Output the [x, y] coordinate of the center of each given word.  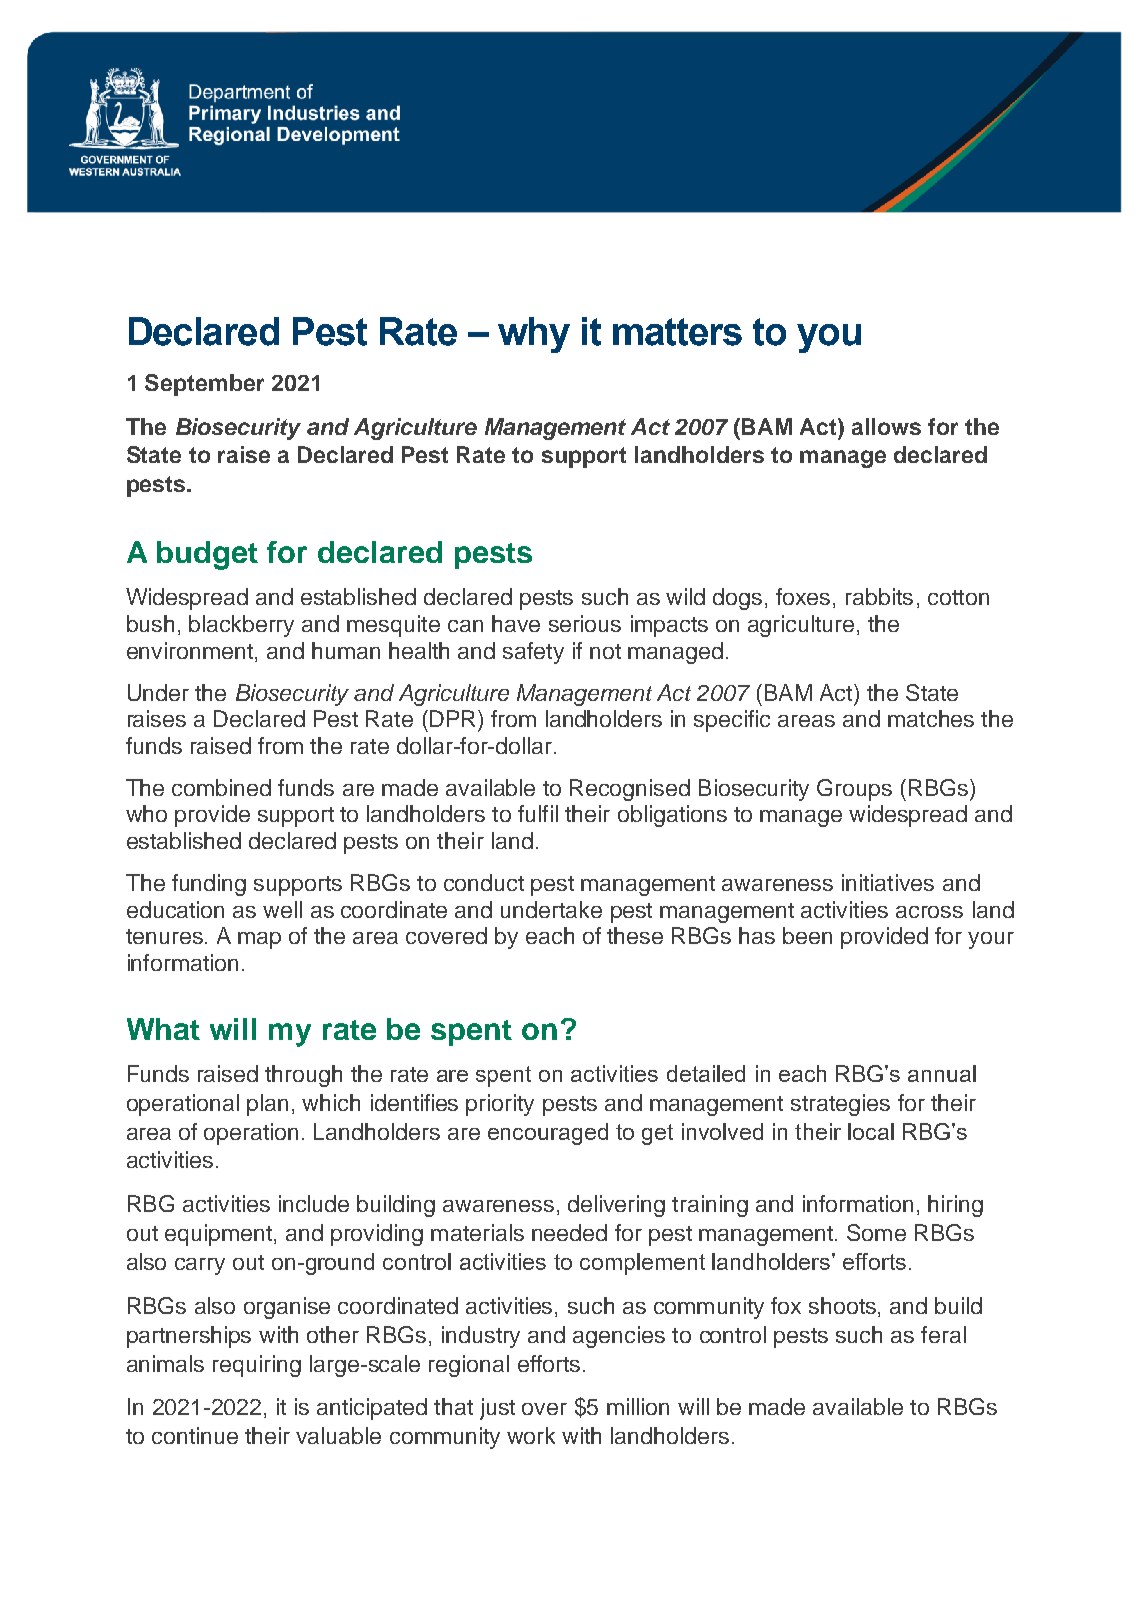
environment [190, 650]
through [303, 1076]
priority [500, 1105]
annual [942, 1073]
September [204, 385]
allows [886, 426]
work [531, 1435]
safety [533, 653]
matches [931, 718]
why [534, 335]
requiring [257, 1366]
